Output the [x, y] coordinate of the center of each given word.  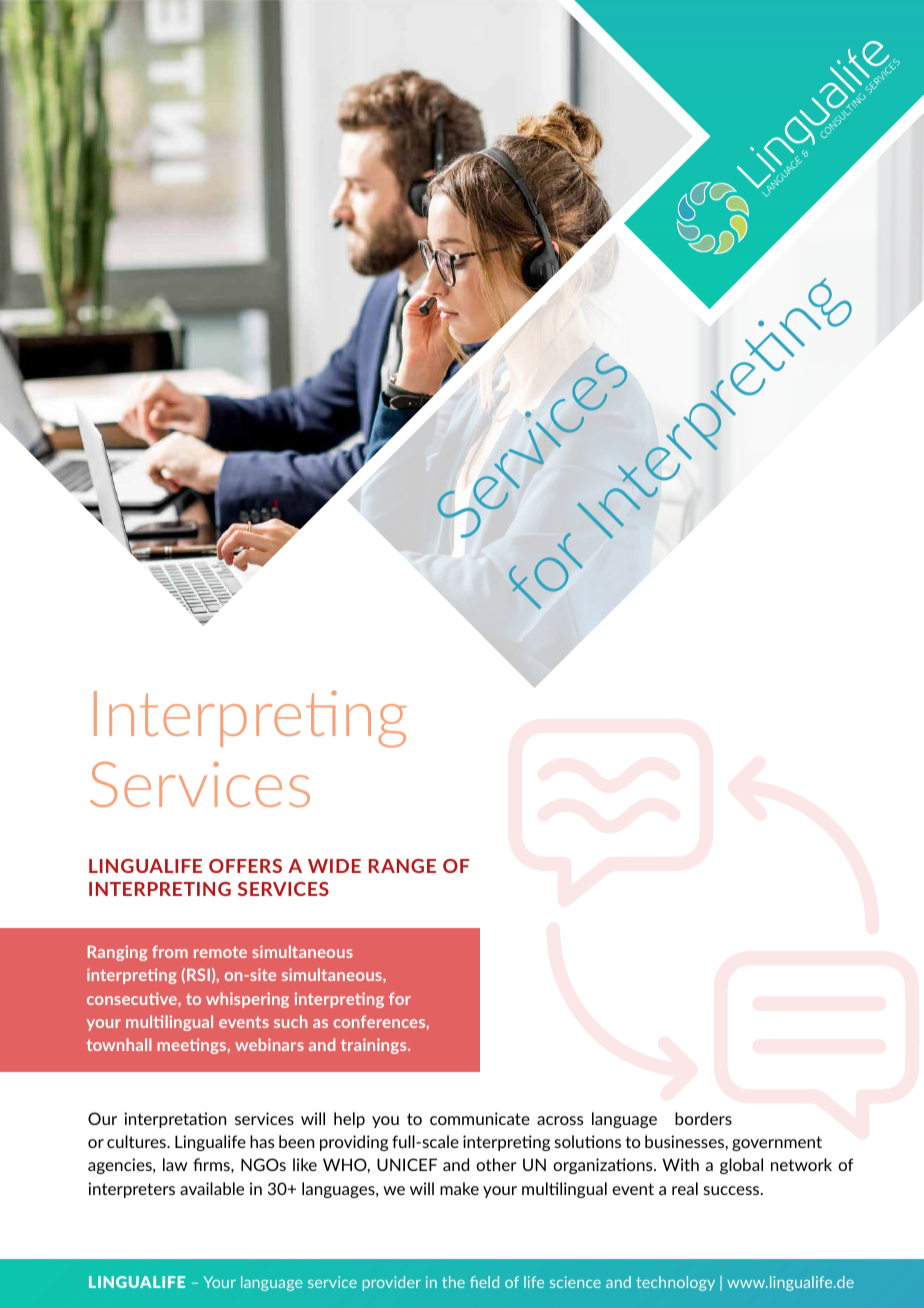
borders [703, 1118]
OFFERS [245, 866]
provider [392, 1283]
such [290, 1021]
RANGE [402, 866]
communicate [480, 1118]
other [496, 1164]
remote [220, 952]
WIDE [334, 866]
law [175, 1164]
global [741, 1166]
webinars [269, 1044]
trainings [375, 1046]
